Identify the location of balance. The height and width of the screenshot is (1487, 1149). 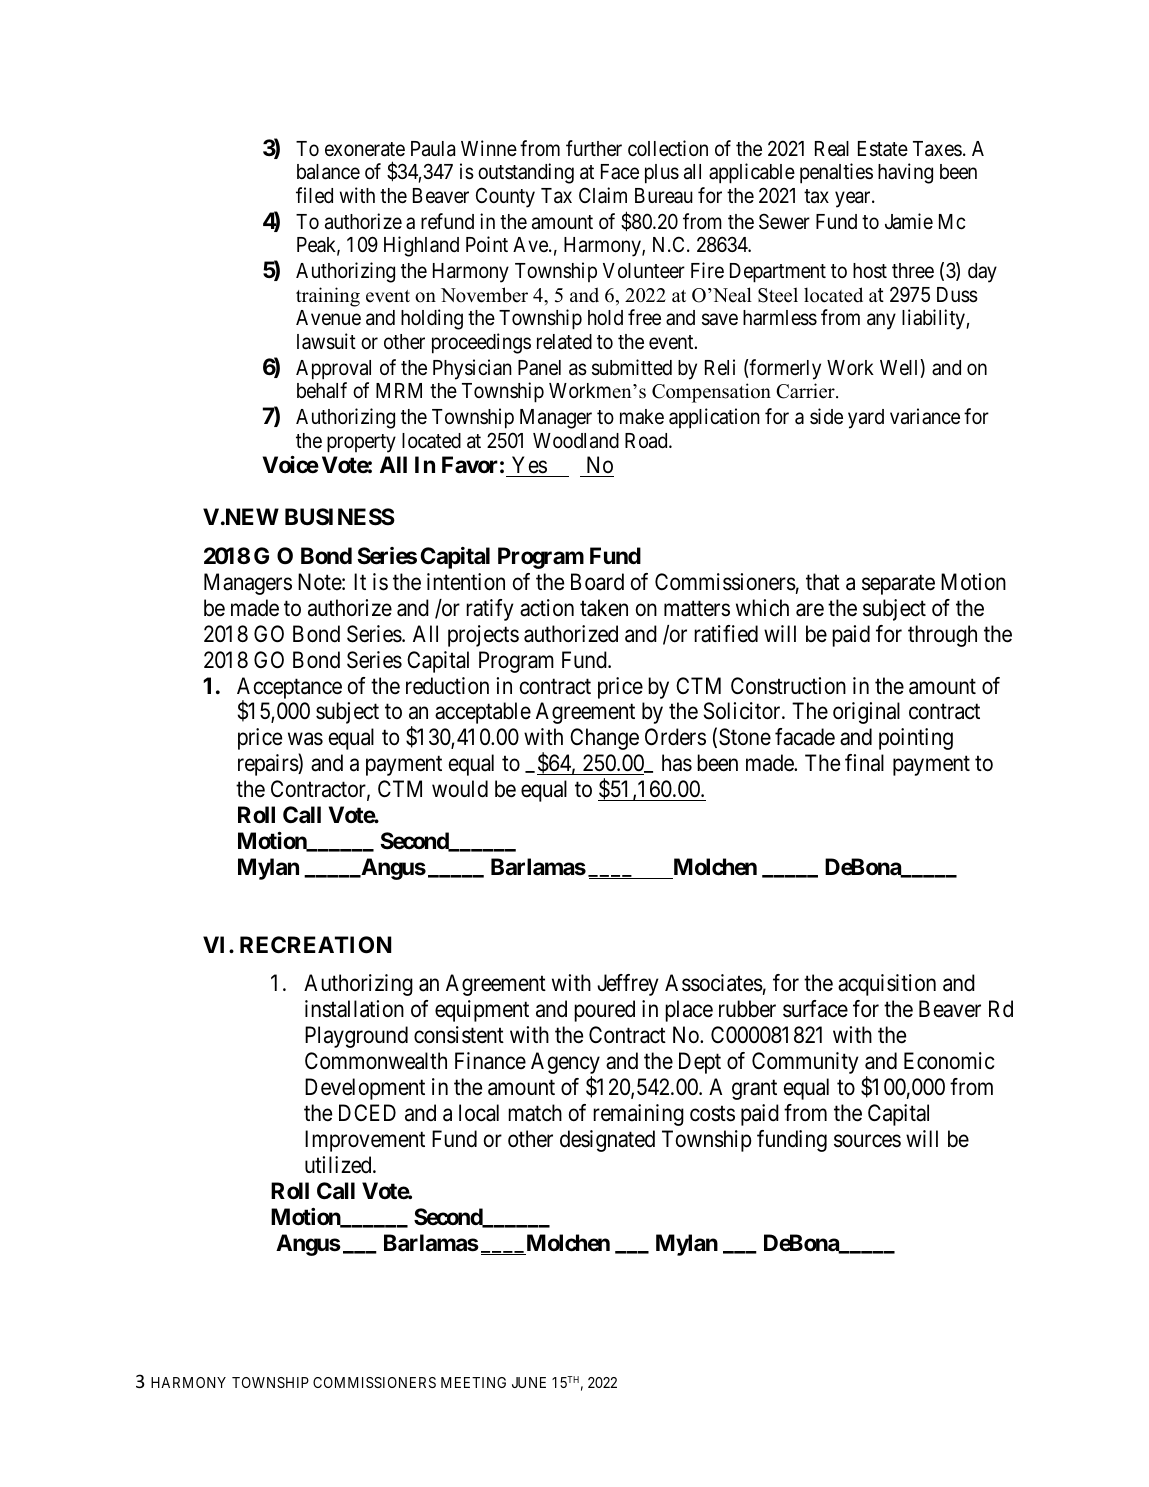
(328, 172).
